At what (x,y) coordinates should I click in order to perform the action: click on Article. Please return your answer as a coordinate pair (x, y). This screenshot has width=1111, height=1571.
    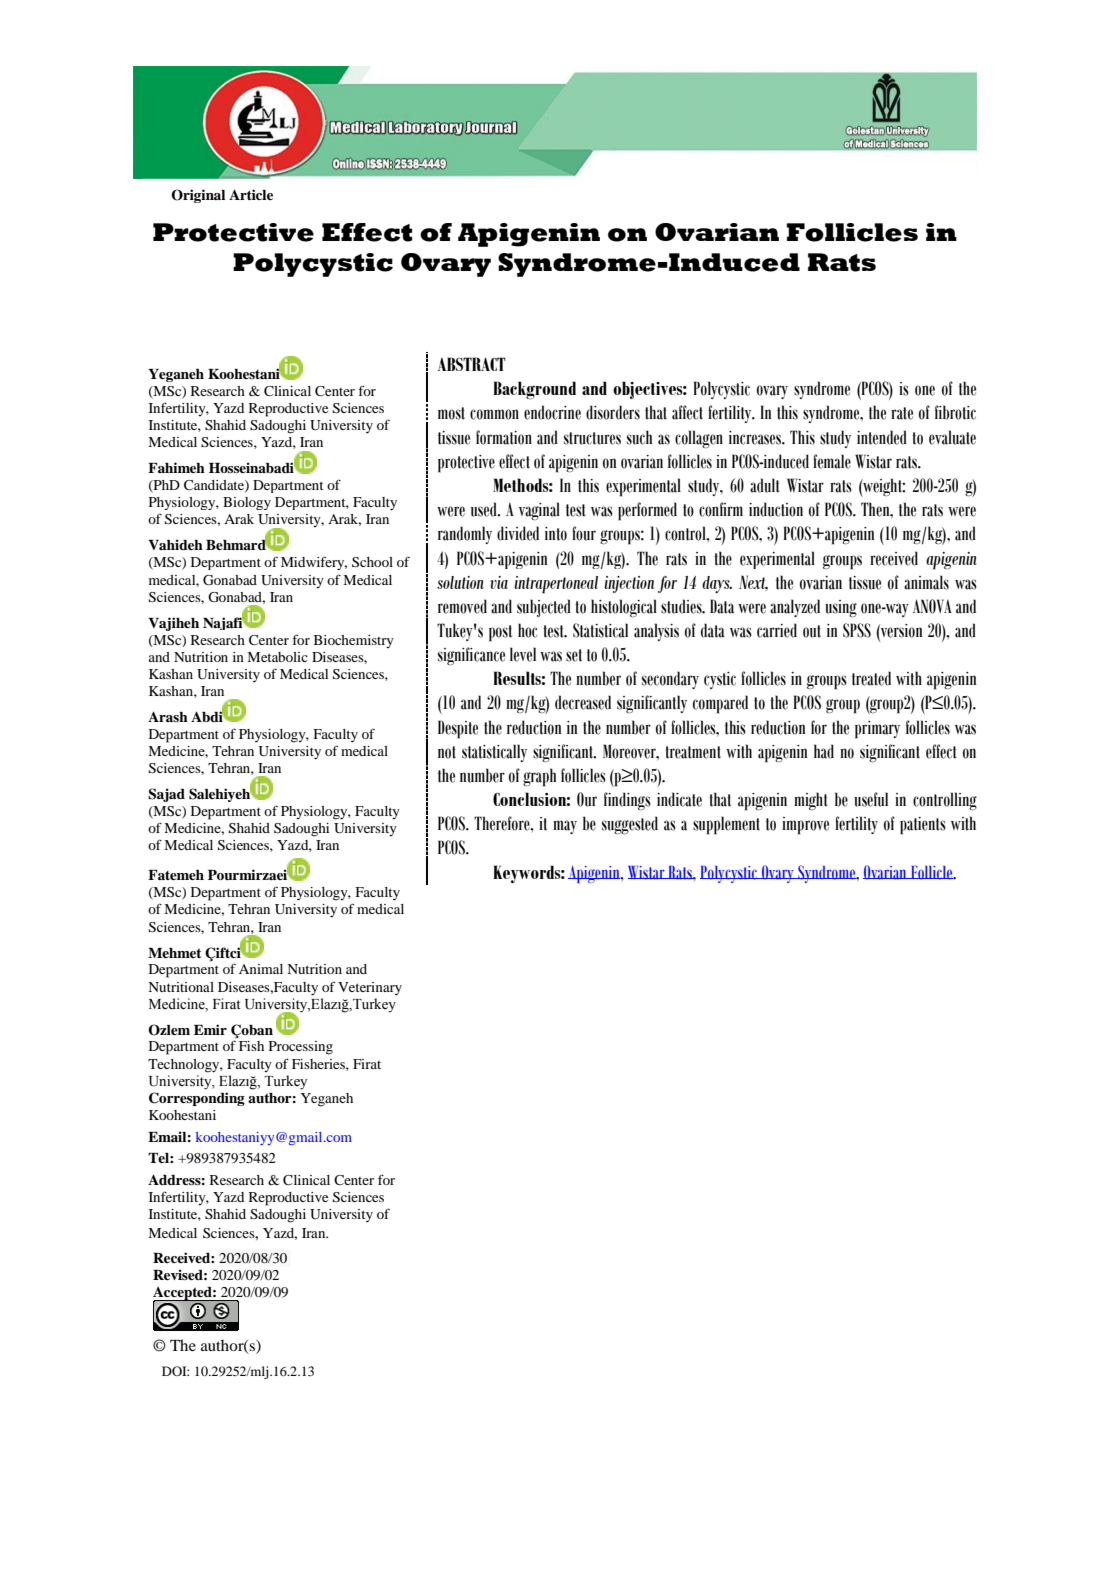
    Looking at the image, I should click on (251, 194).
